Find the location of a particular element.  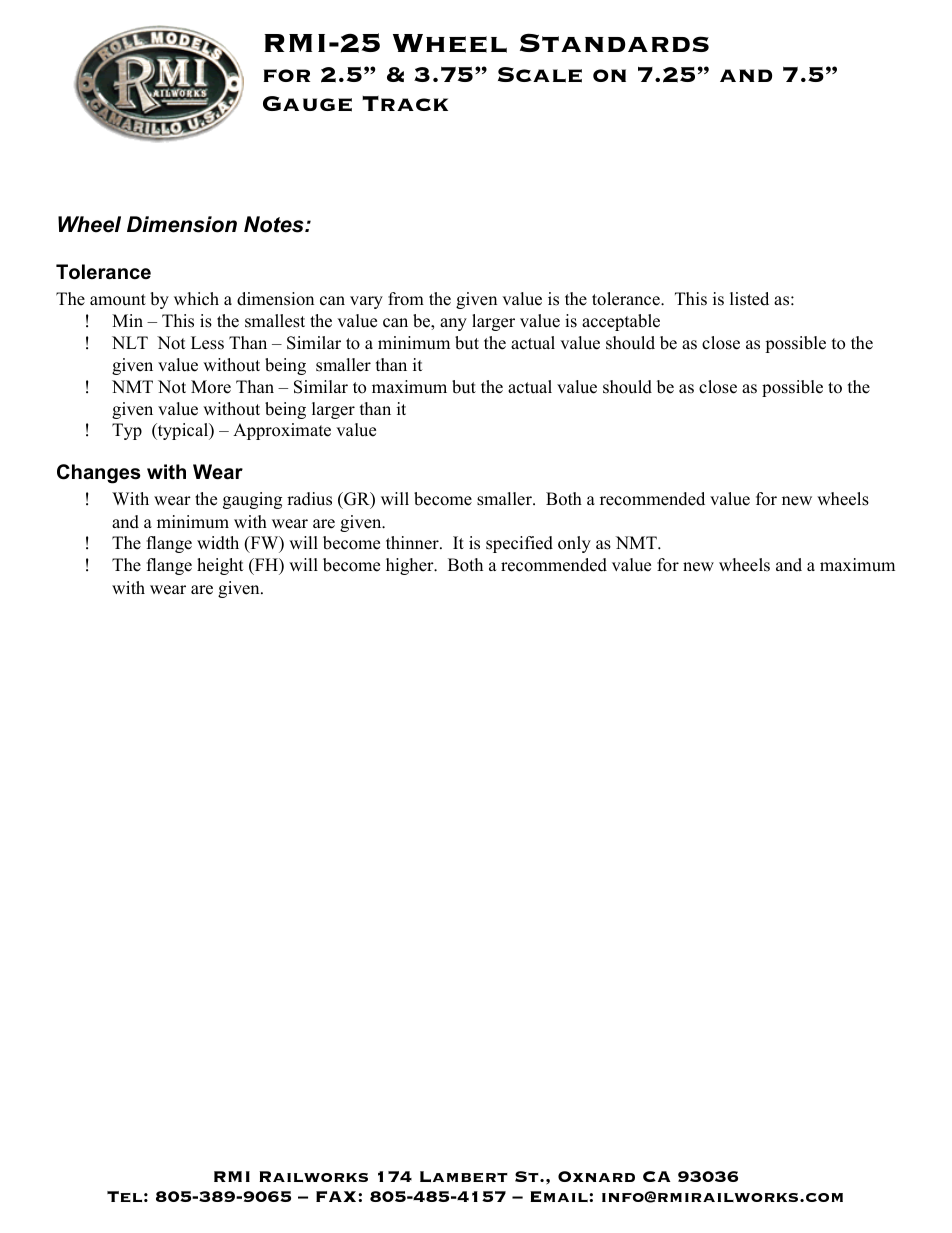

height is located at coordinates (220, 566).
